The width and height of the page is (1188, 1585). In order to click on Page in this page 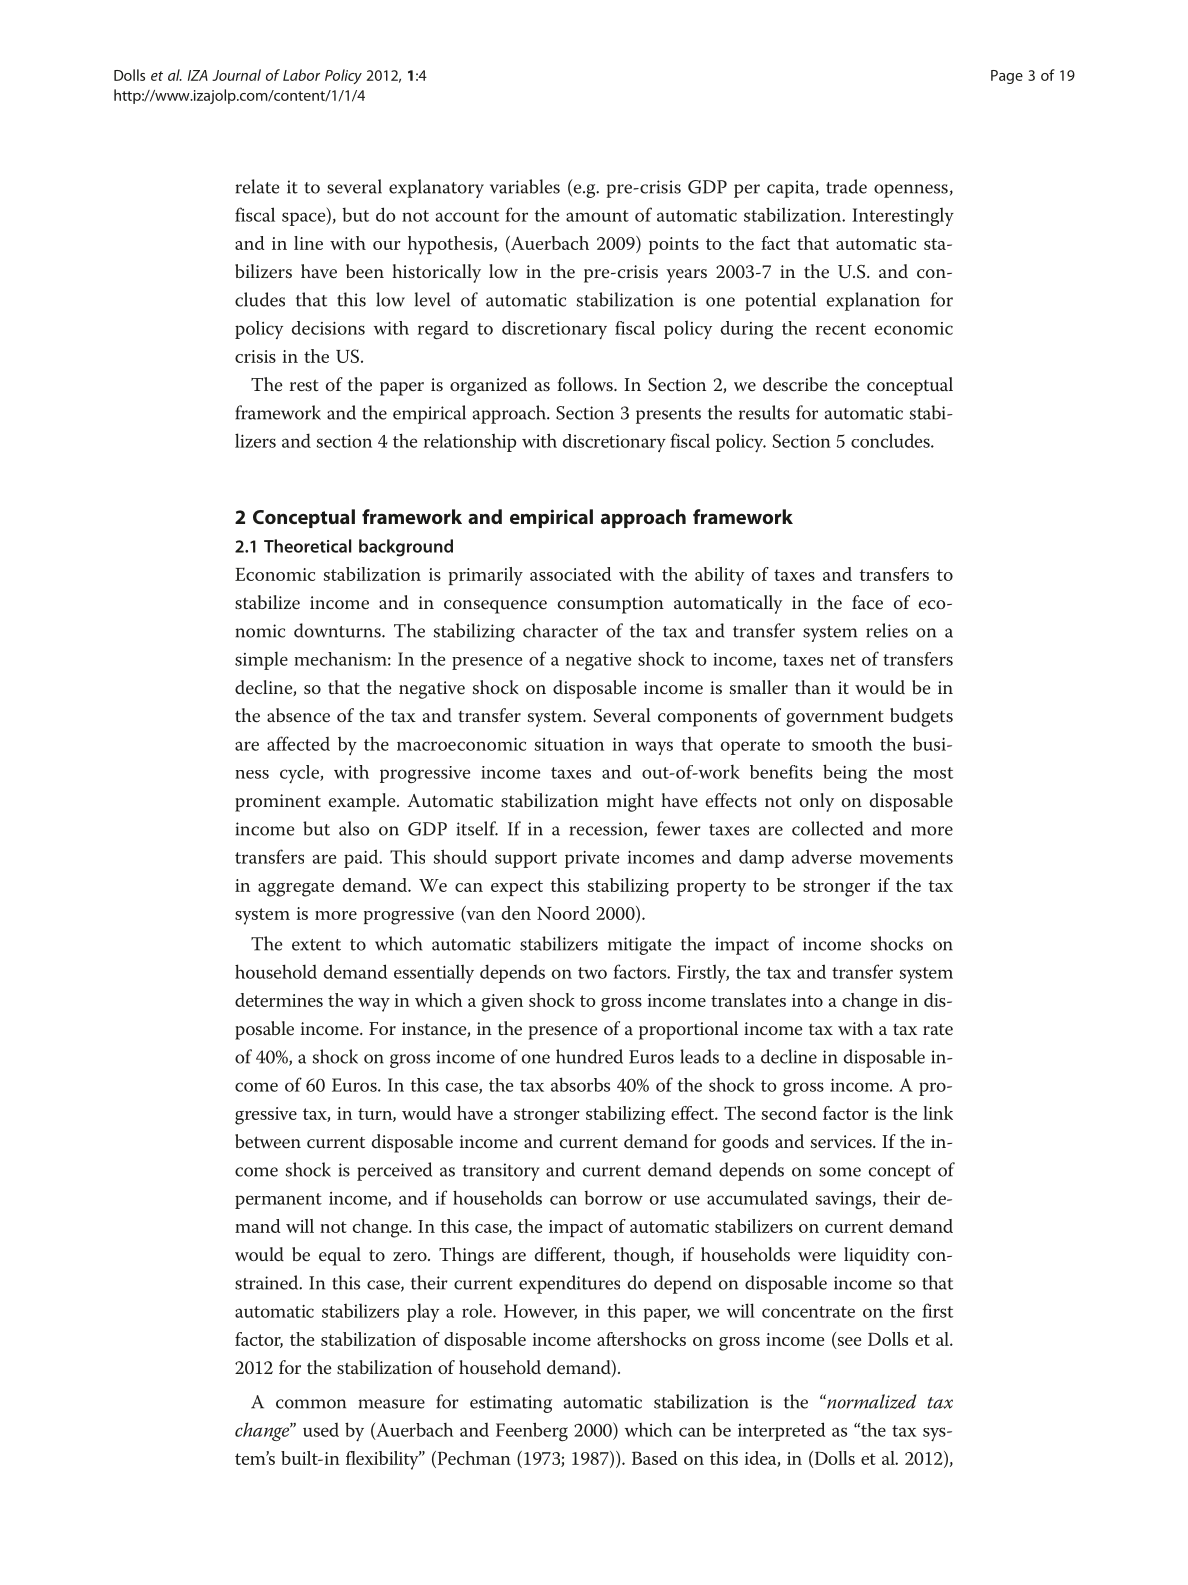, I will do `click(1007, 77)`.
